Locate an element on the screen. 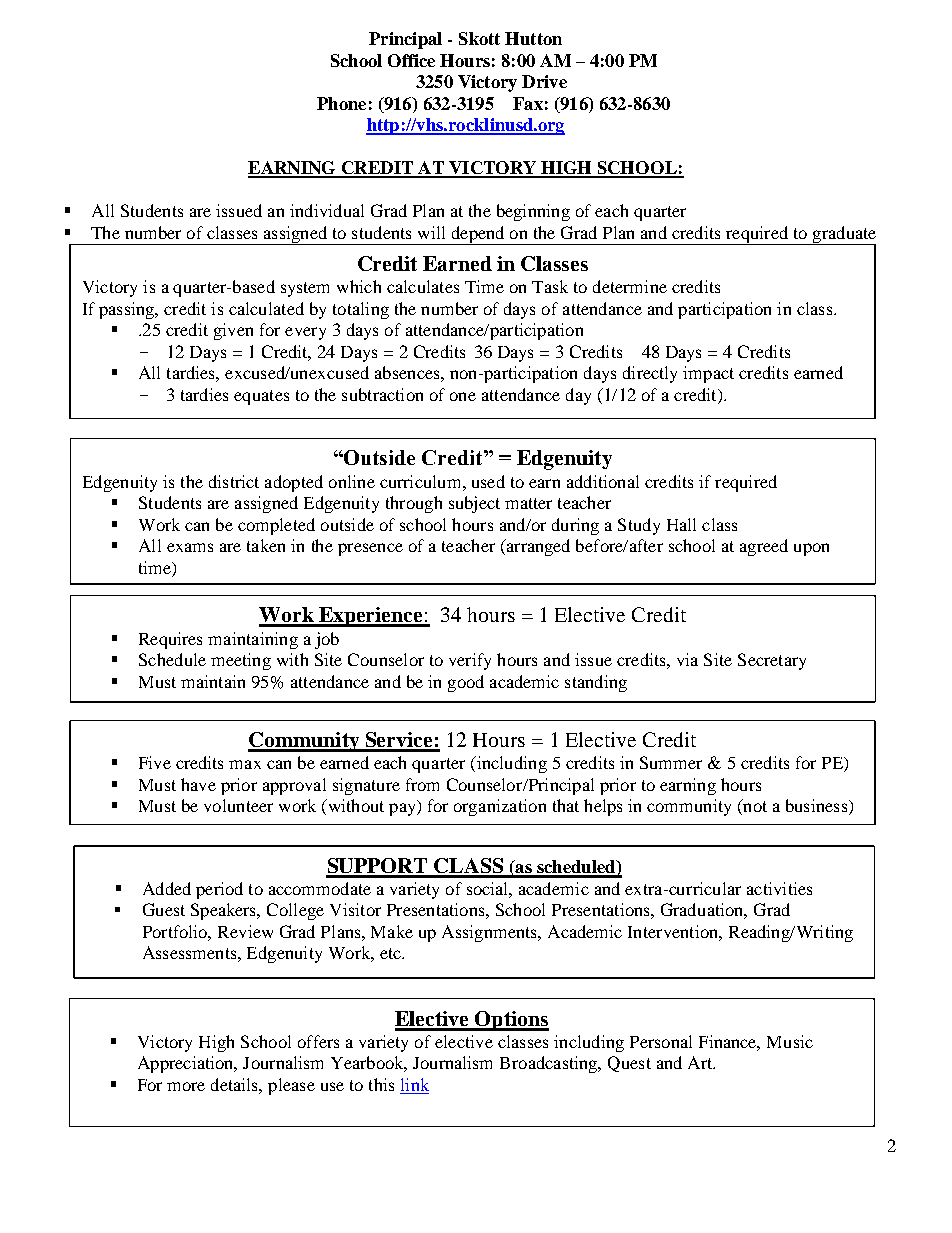 This screenshot has height=1233, width=952. Appreciation is located at coordinates (187, 1064).
